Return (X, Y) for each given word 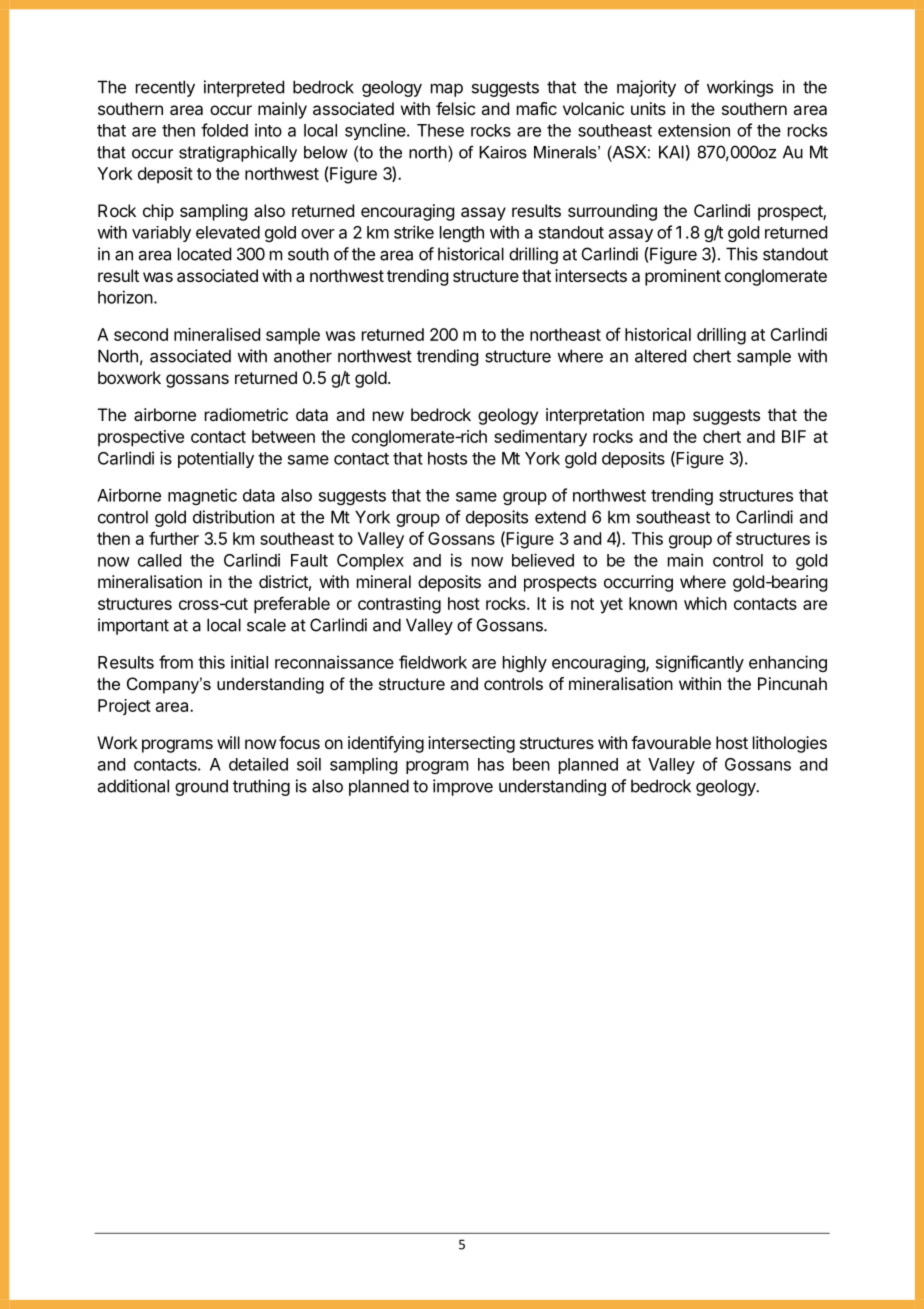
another (303, 356)
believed (543, 560)
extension (694, 130)
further (174, 538)
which (705, 603)
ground (201, 787)
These (440, 130)
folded (224, 130)
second (141, 334)
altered (660, 356)
